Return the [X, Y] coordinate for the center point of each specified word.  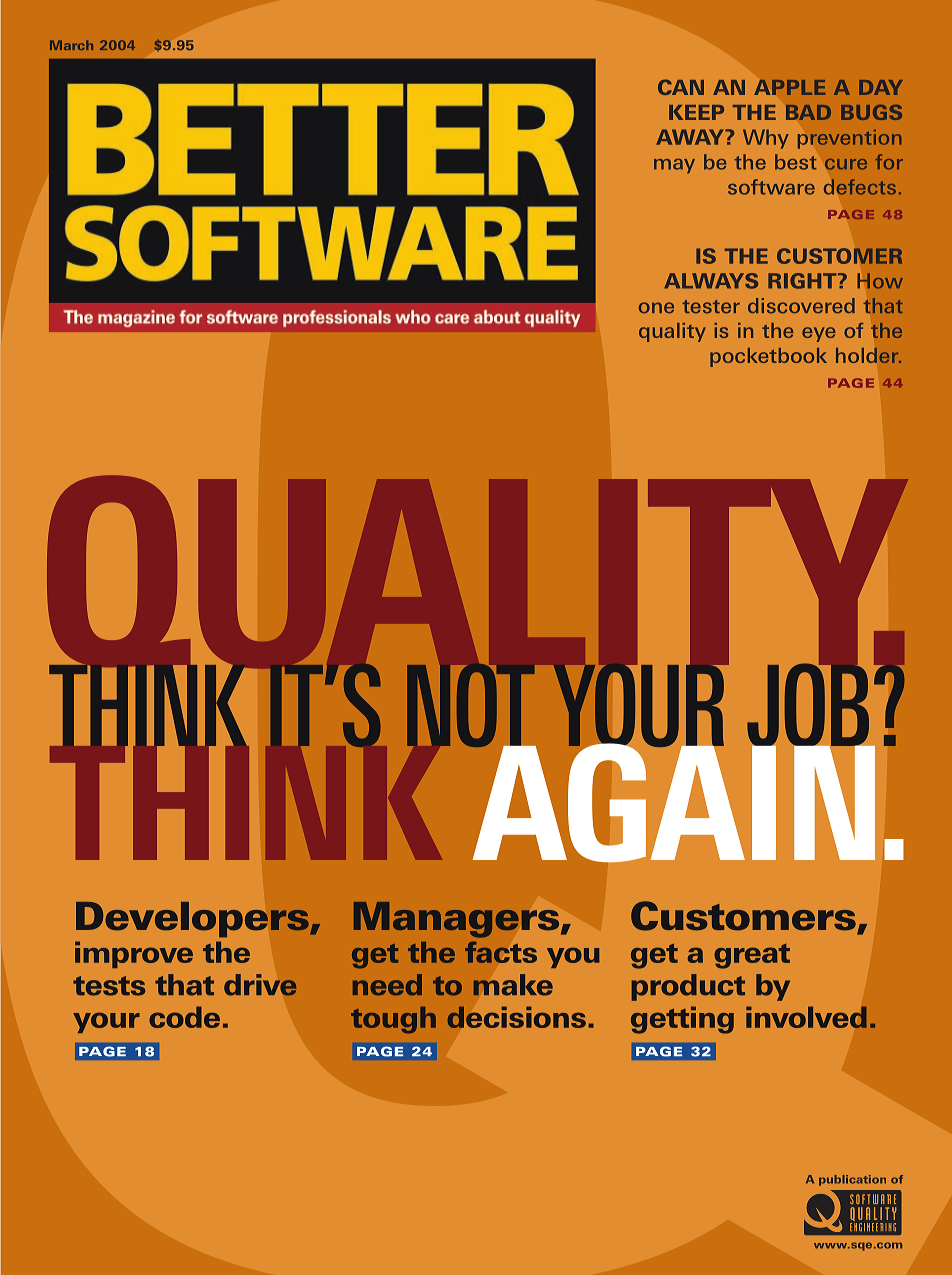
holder [868, 355]
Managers [458, 920]
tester [711, 306]
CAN [681, 87]
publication [852, 1180]
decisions [516, 1017]
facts [501, 952]
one [656, 307]
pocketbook [768, 357]
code [184, 1017]
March [71, 45]
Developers [193, 920]
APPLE [789, 87]
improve [134, 954]
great [752, 956]
